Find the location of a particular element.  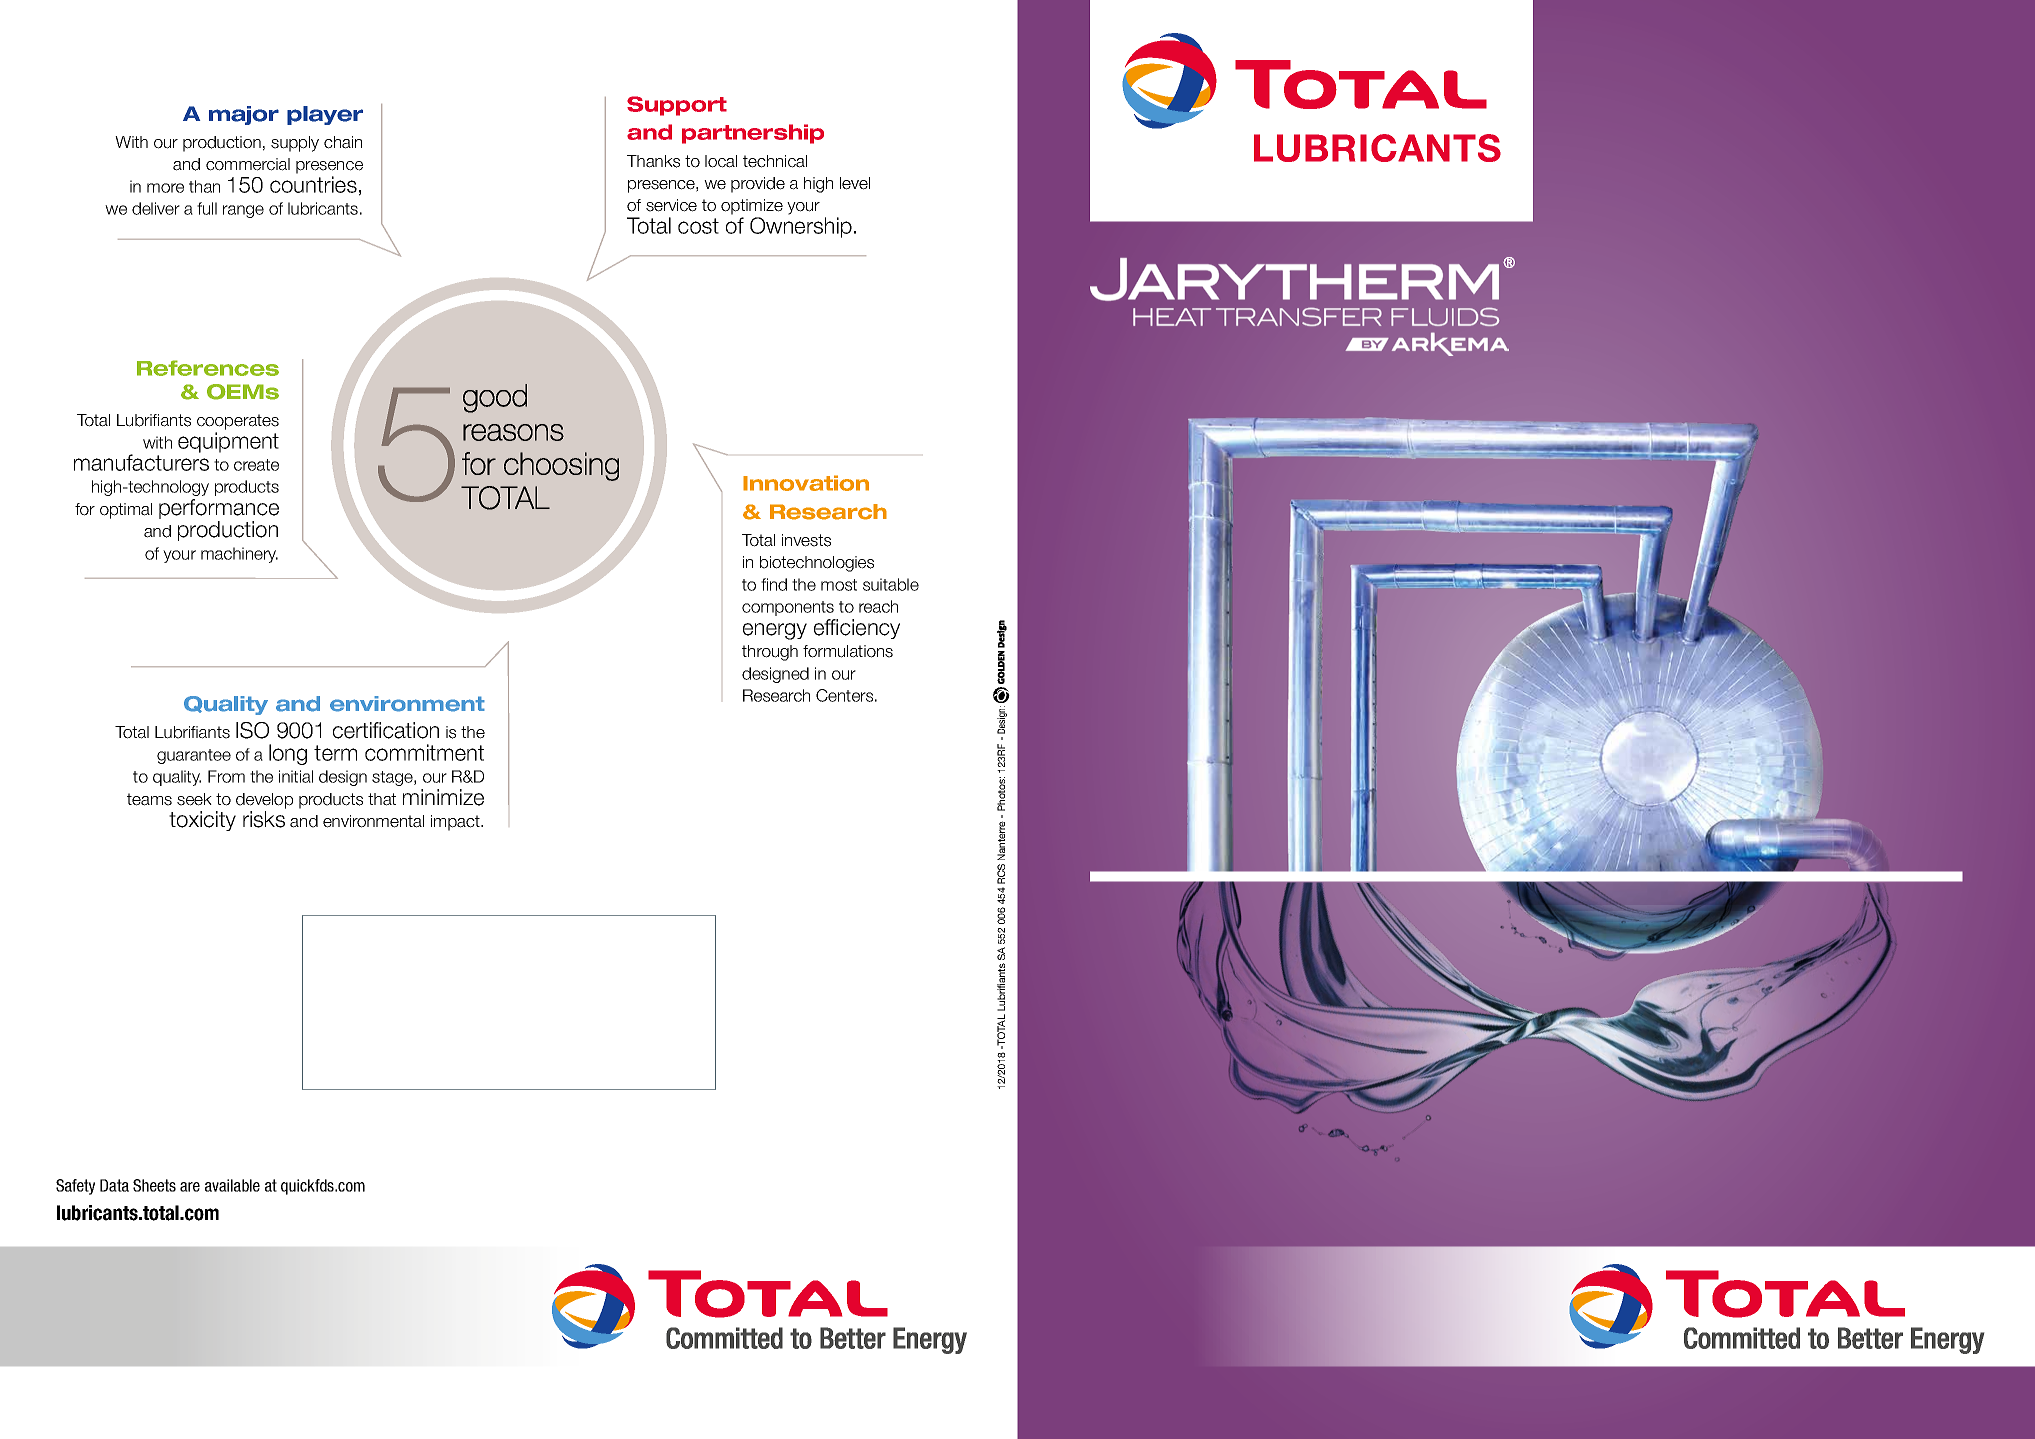

References is located at coordinates (208, 368).
